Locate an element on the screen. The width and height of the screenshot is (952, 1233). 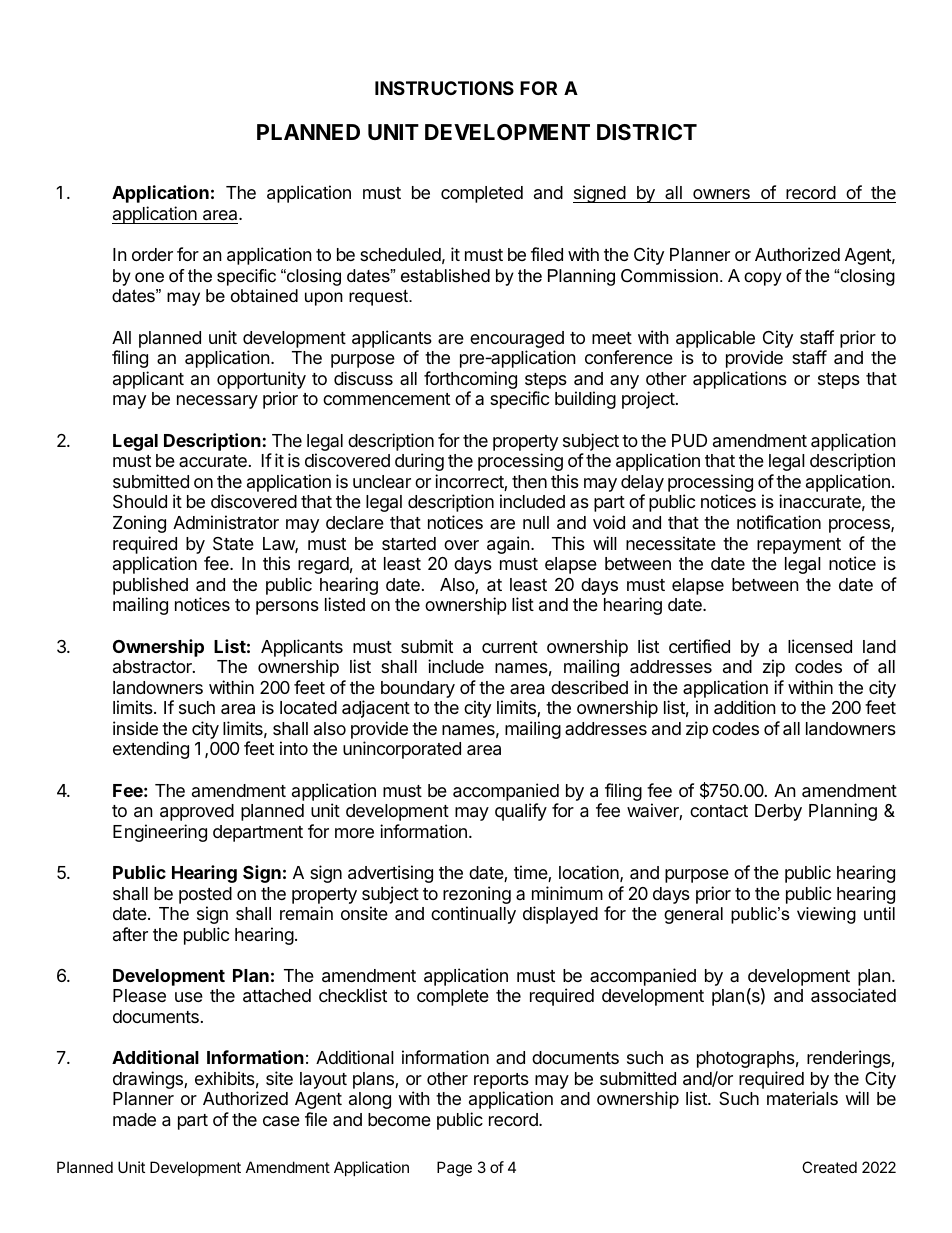
licensed is located at coordinates (820, 646).
